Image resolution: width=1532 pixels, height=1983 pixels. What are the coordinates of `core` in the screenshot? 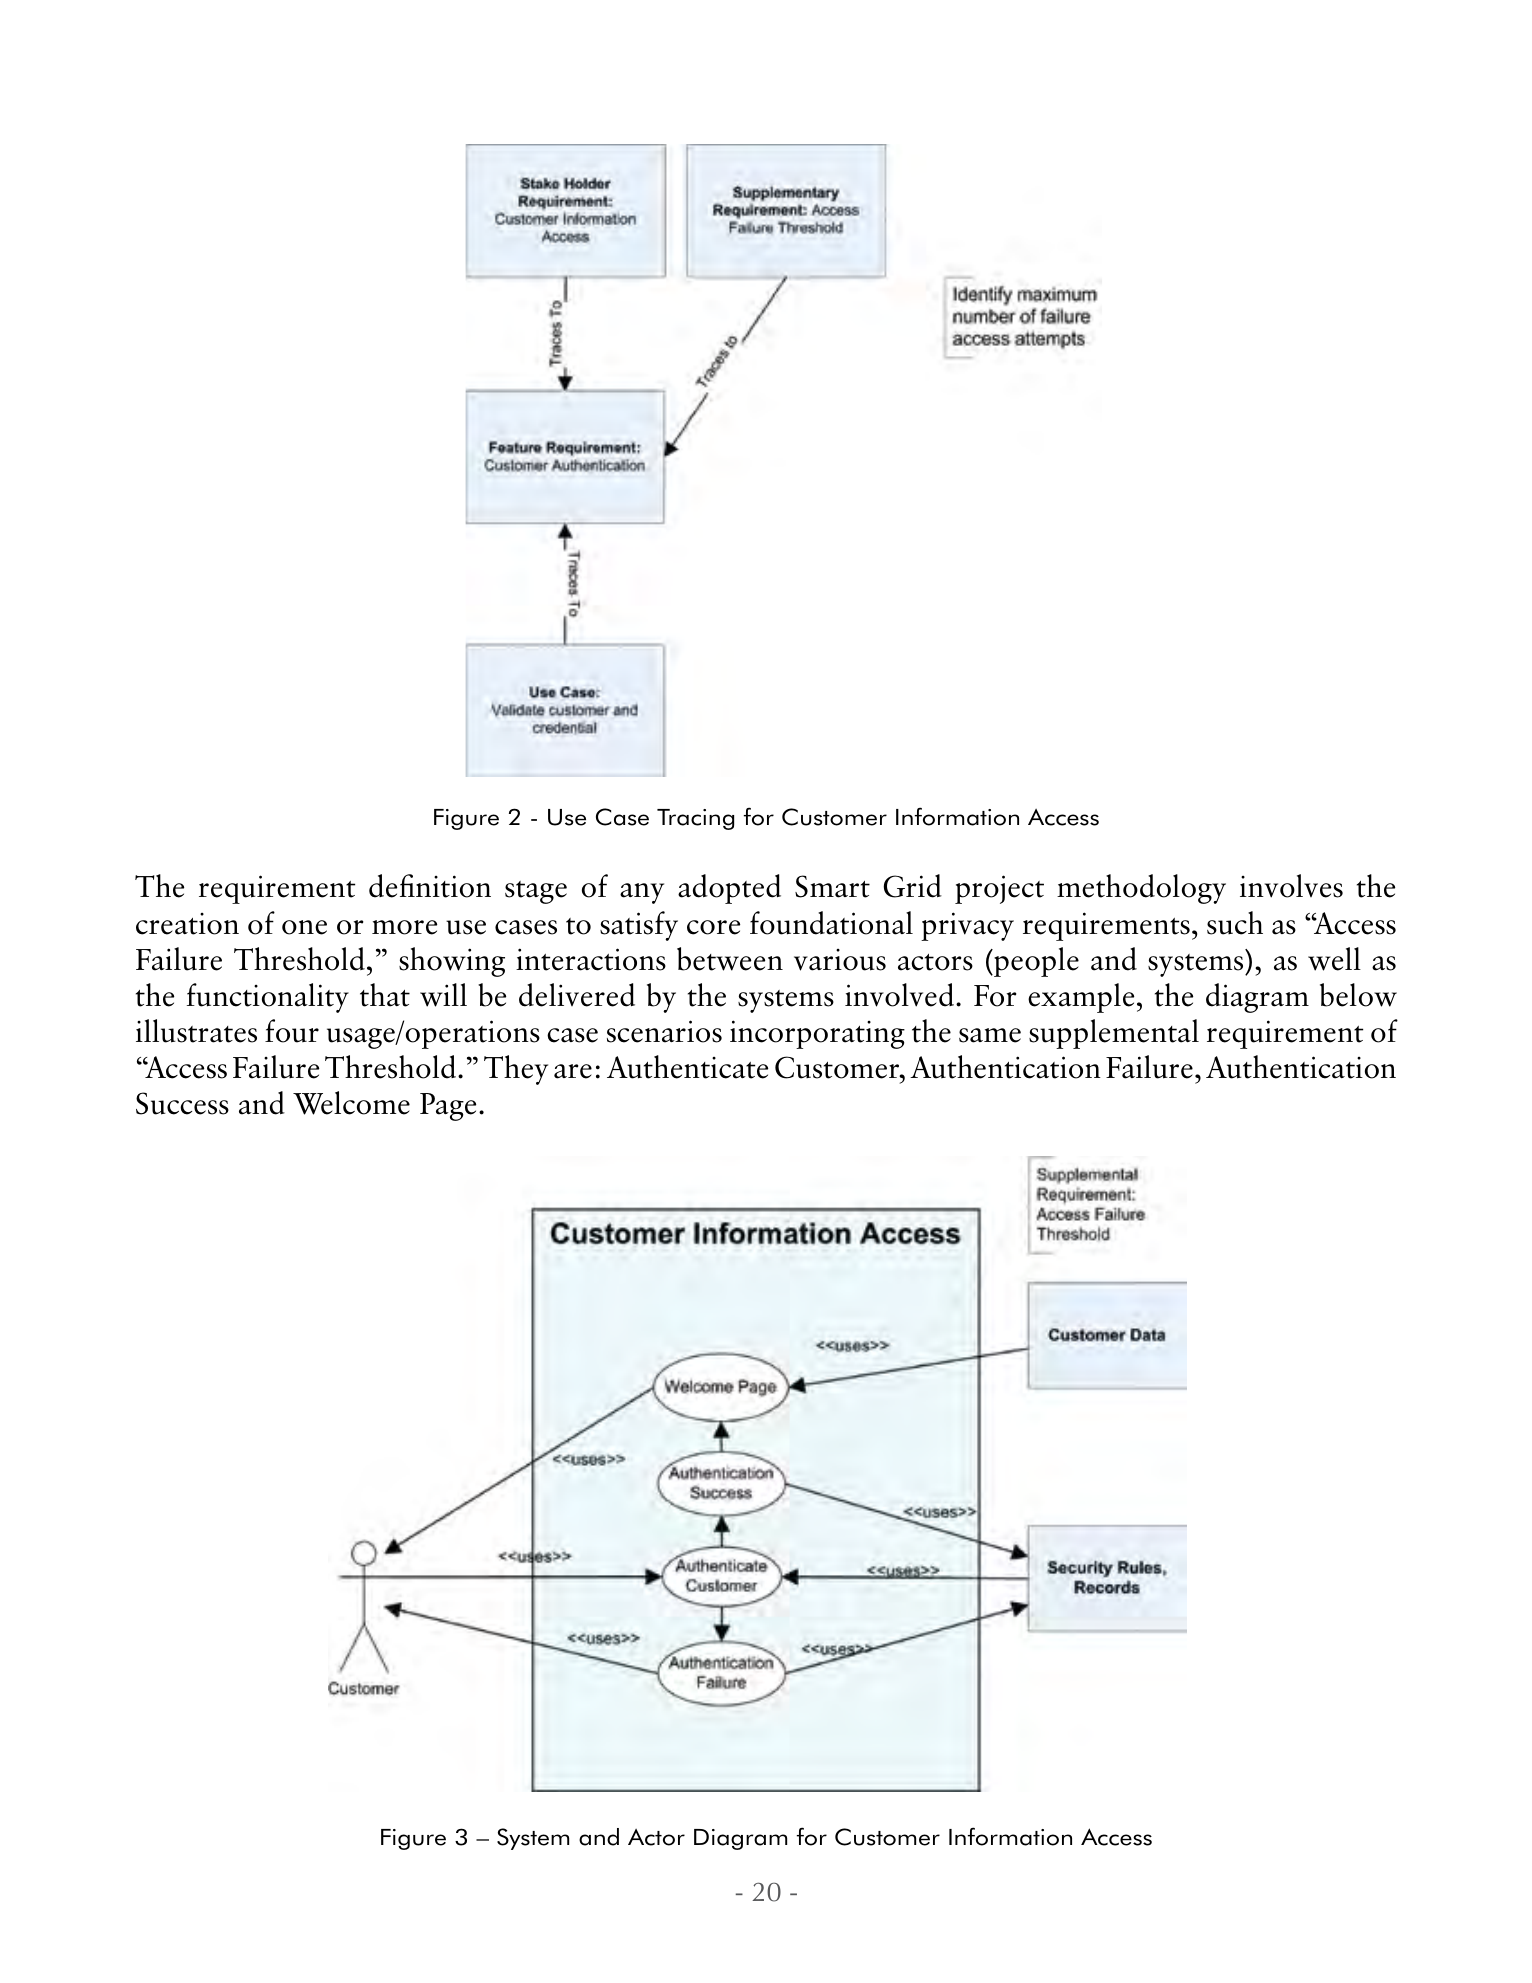 It's located at (713, 927).
